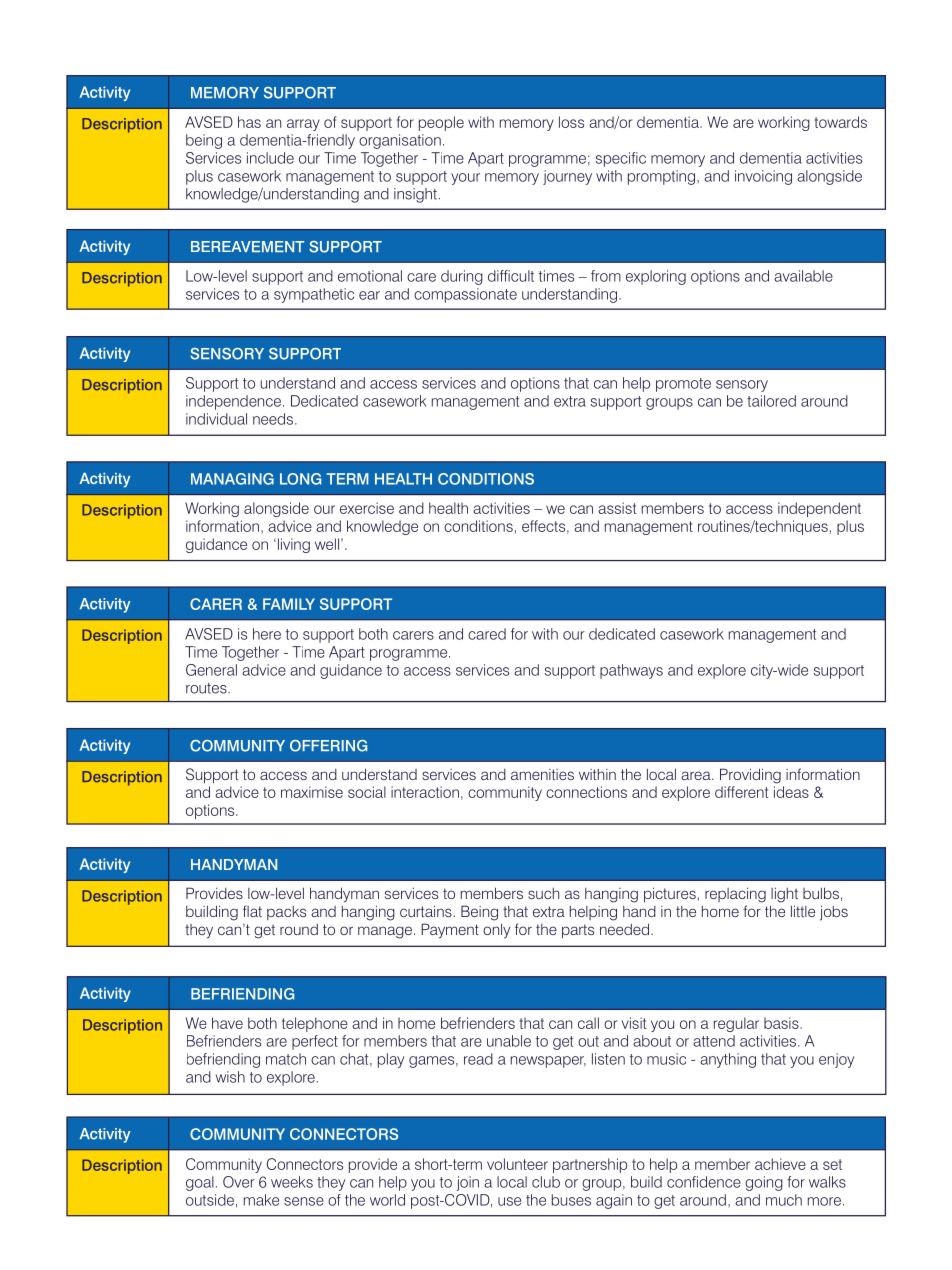  Describe the element at coordinates (567, 177) in the page. I see `journey` at that location.
